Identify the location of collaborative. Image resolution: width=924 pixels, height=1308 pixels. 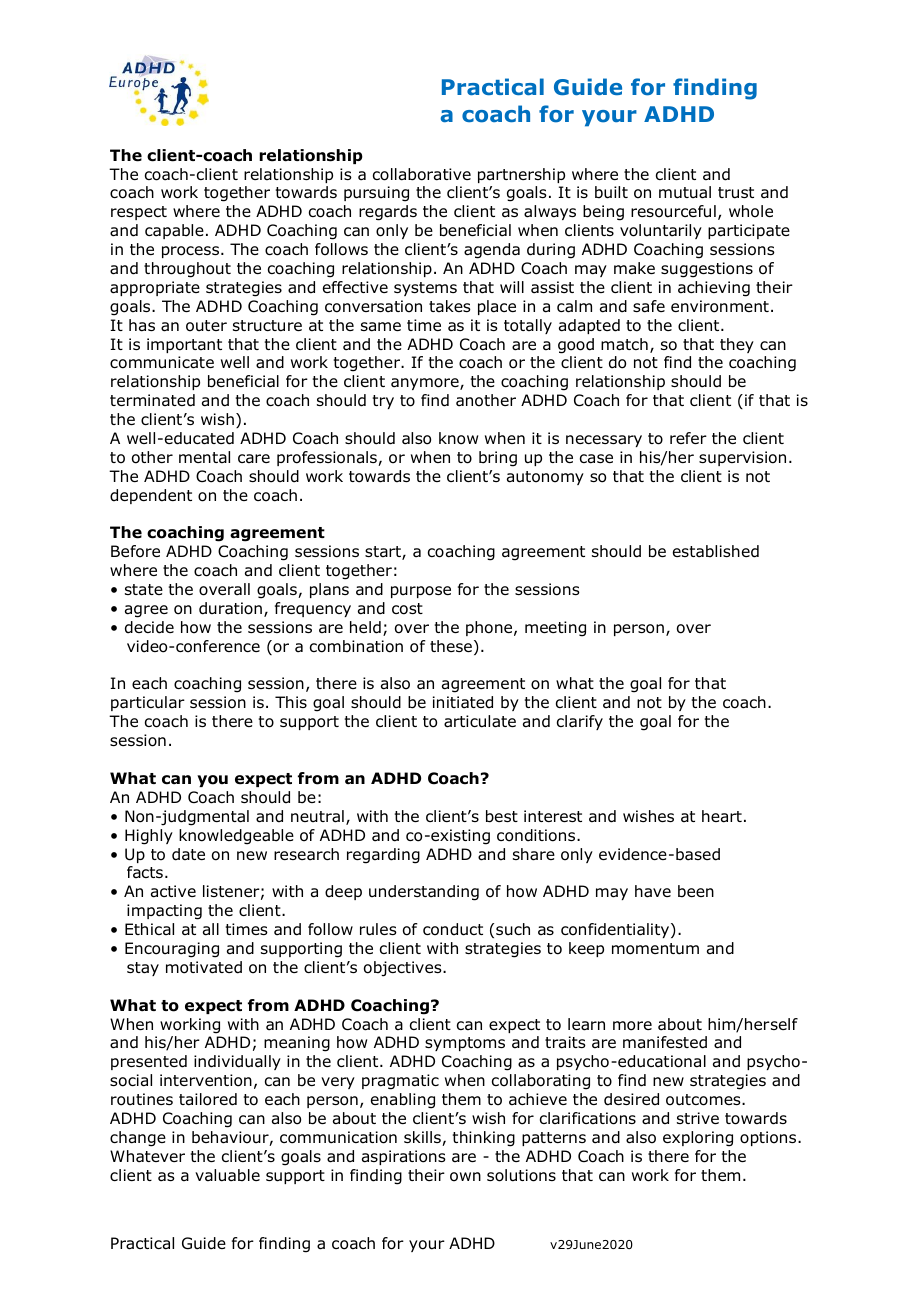
(422, 174).
